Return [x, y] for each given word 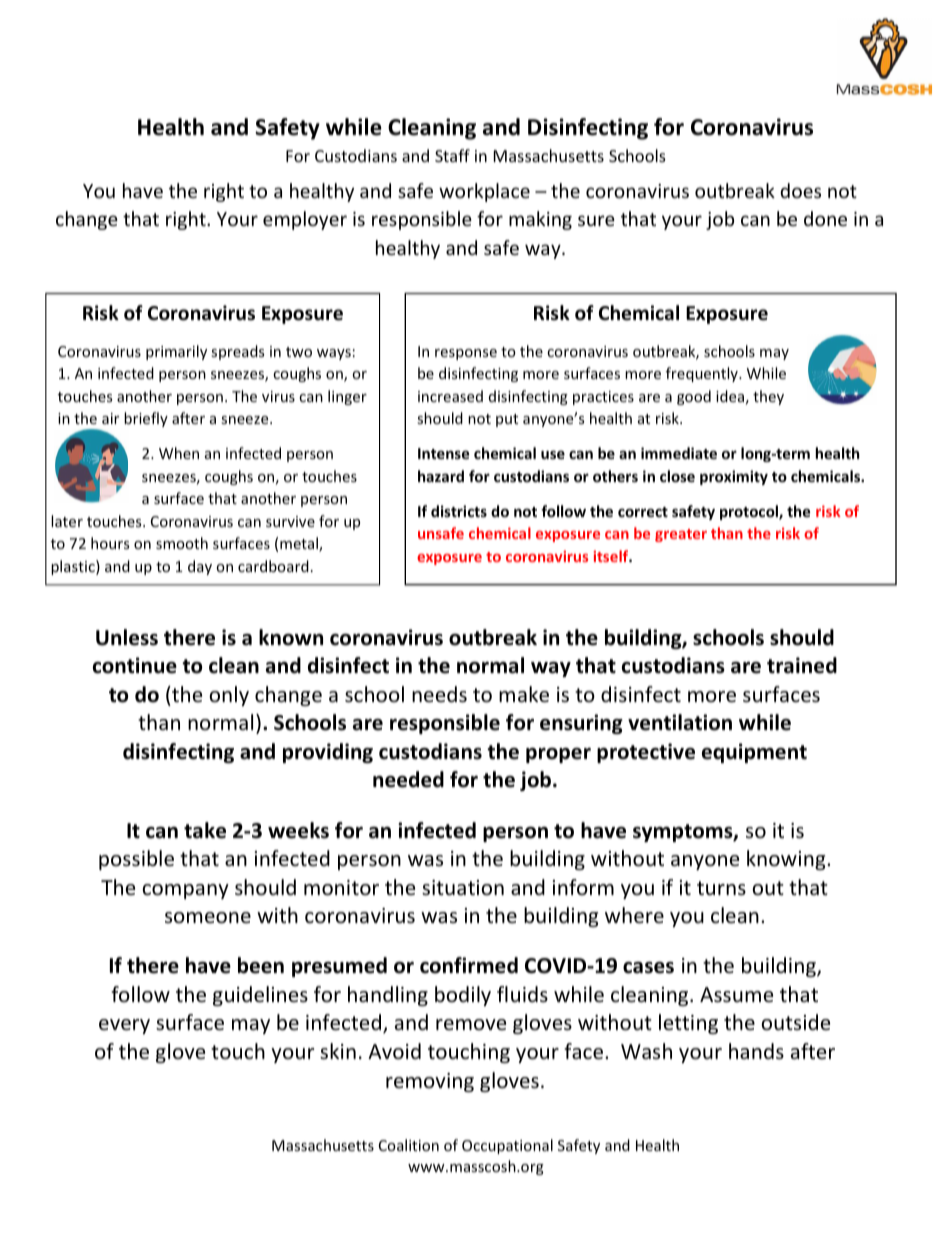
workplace [484, 192]
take [205, 830]
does [800, 190]
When [179, 453]
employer [305, 220]
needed [408, 779]
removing [430, 1082]
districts [459, 511]
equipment [754, 753]
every [124, 1026]
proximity [734, 477]
